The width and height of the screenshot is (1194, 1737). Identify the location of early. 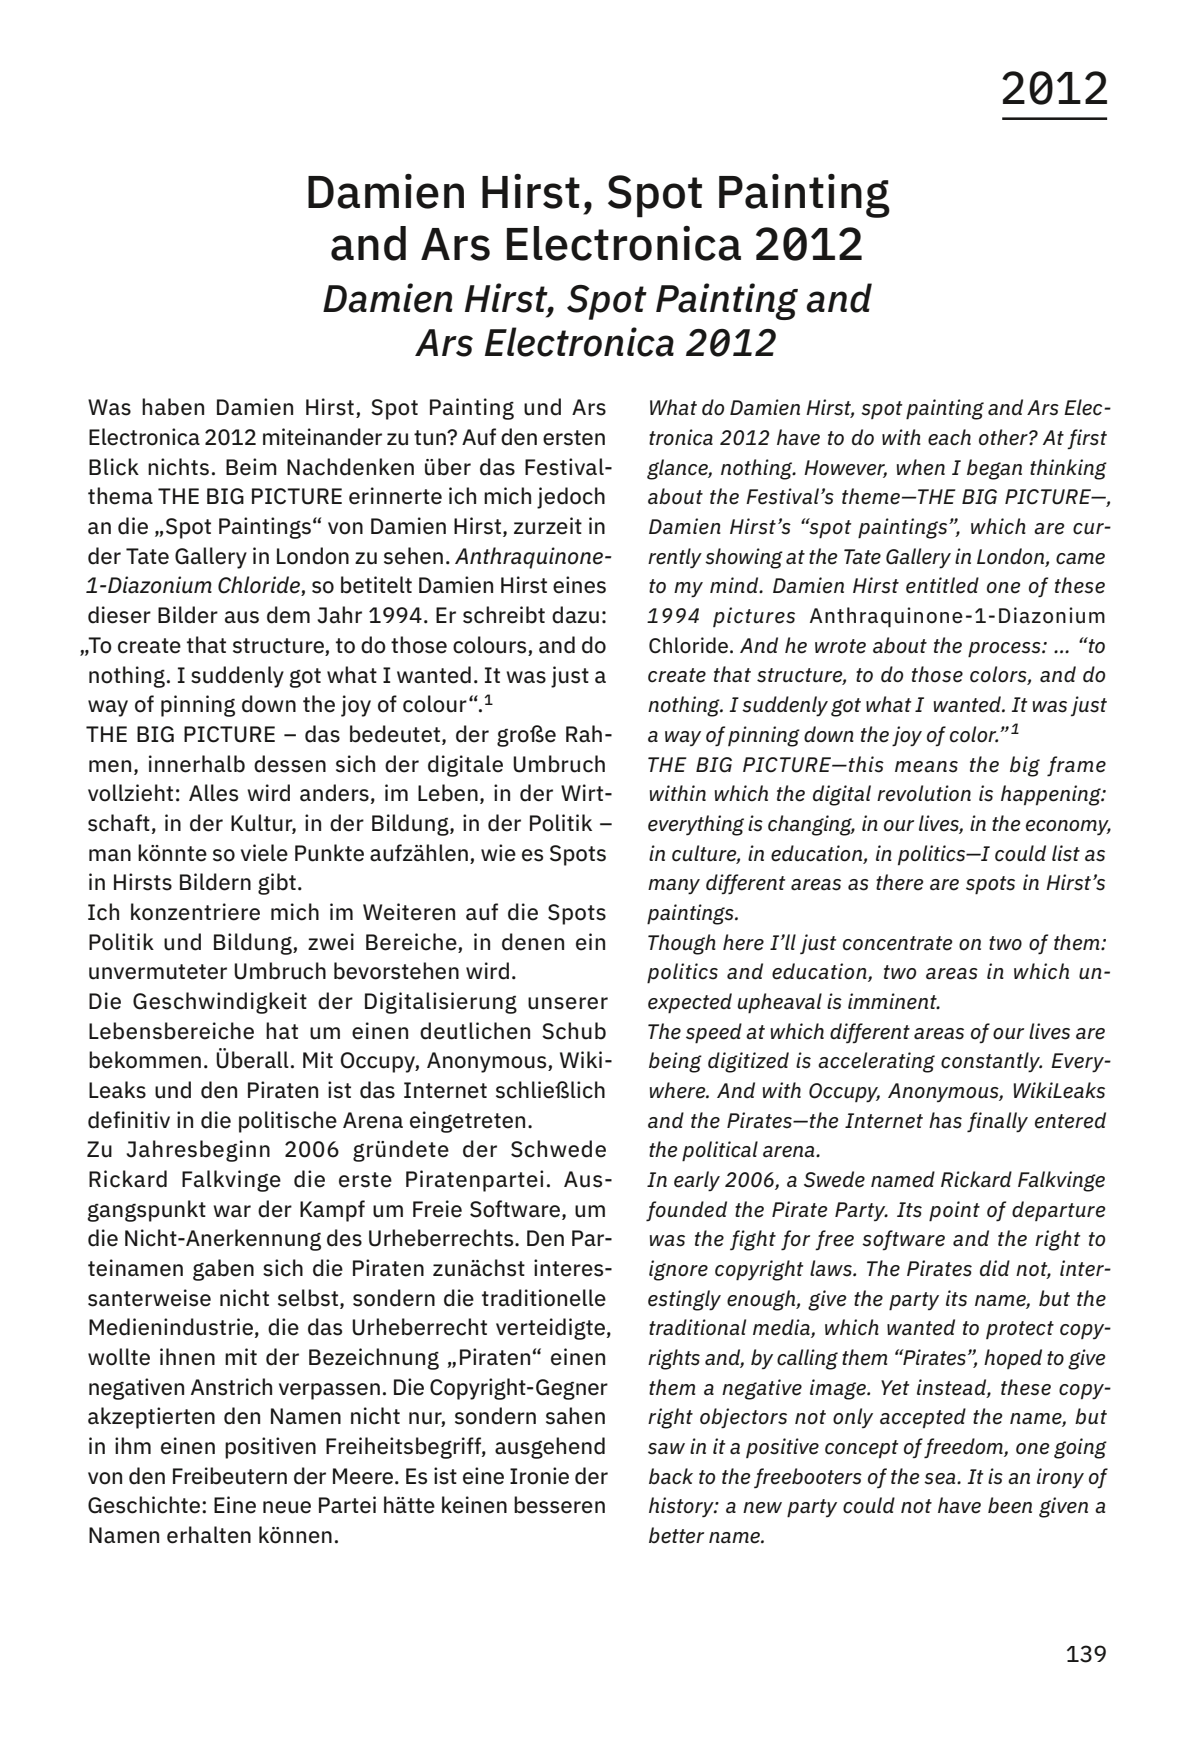
(697, 1181).
